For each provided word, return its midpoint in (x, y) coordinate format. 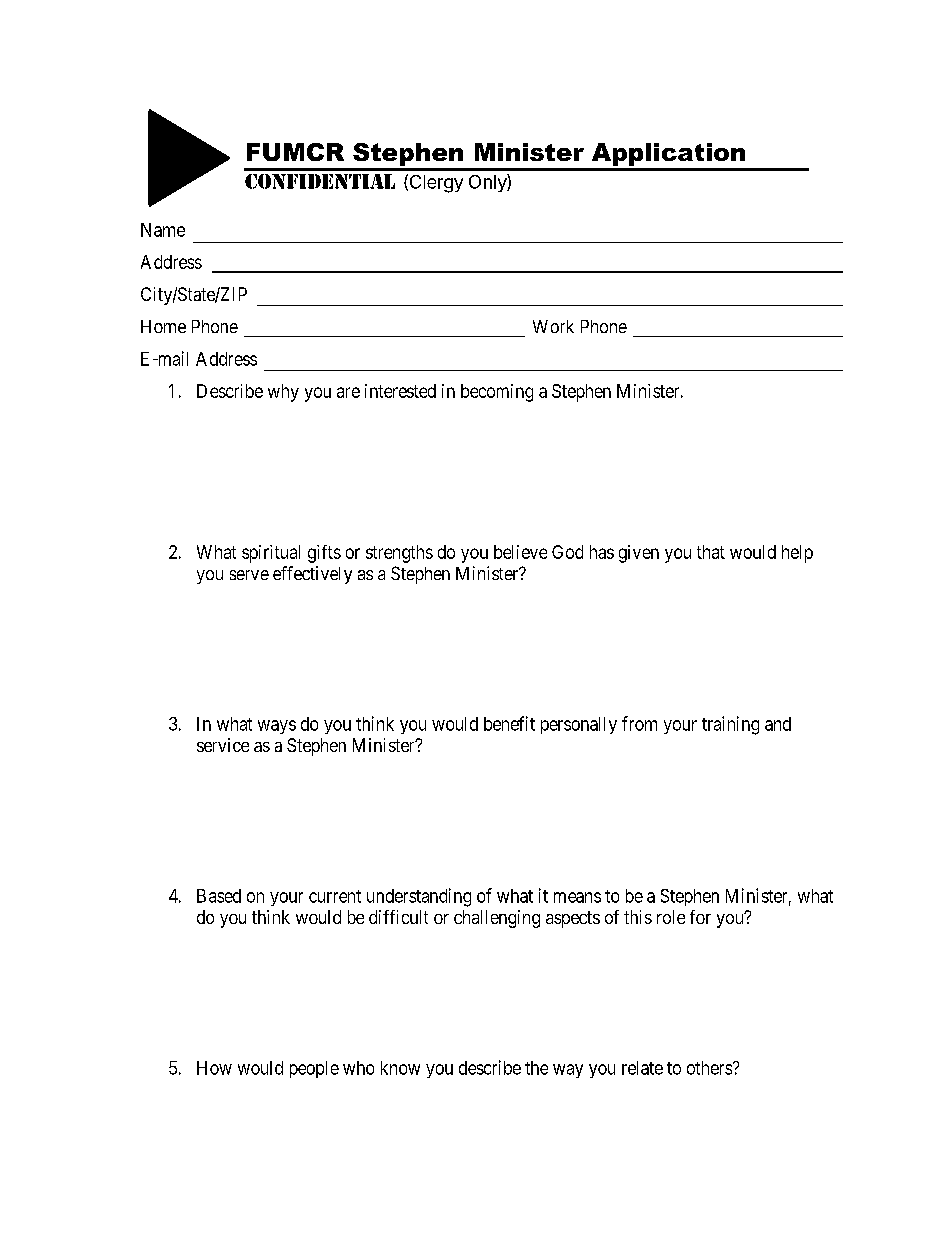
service (223, 745)
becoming (497, 393)
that (711, 552)
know (400, 1068)
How (214, 1068)
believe (520, 552)
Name (163, 230)
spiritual (271, 554)
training (730, 725)
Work (553, 326)
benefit (509, 723)
